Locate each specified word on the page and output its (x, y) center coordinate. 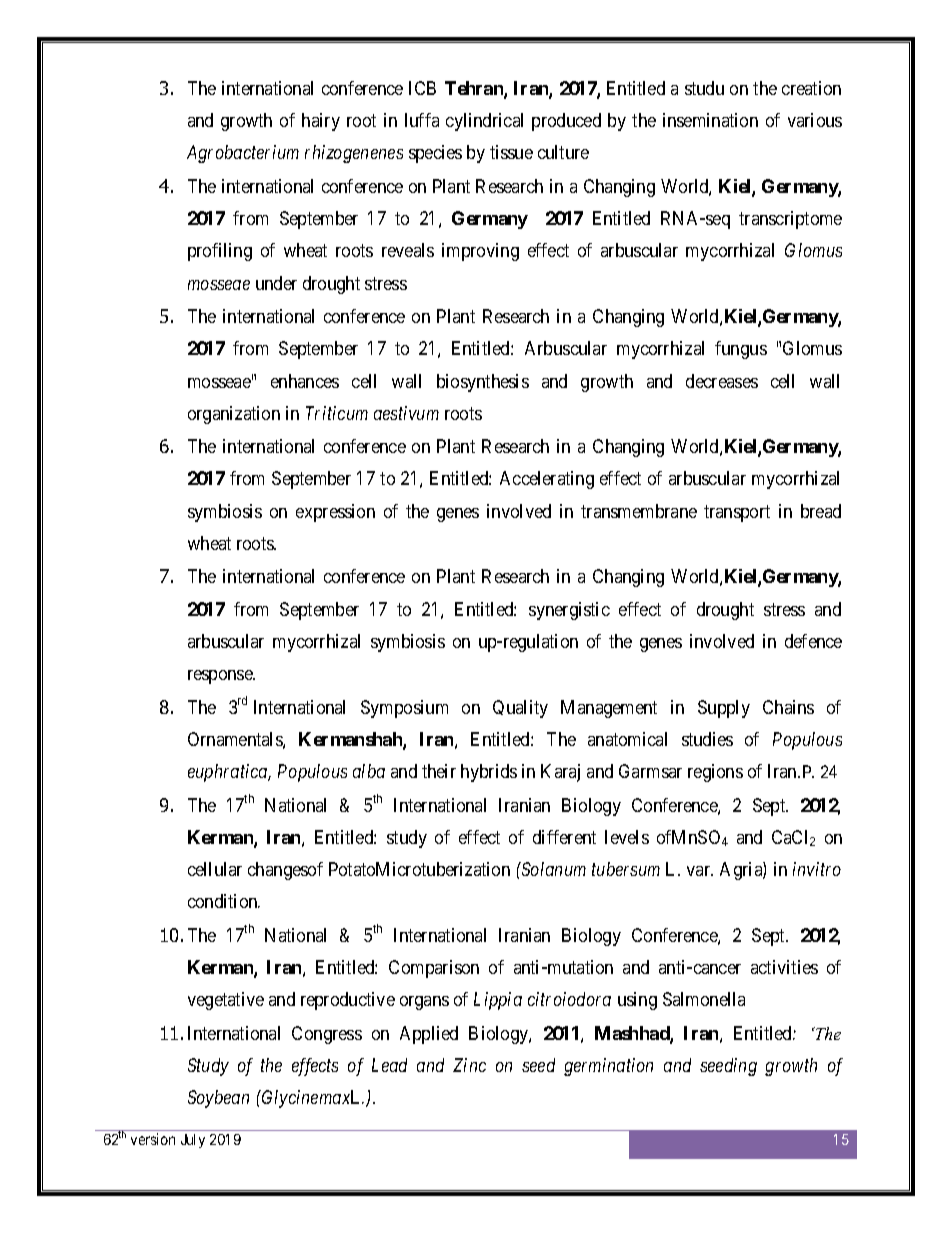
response (221, 677)
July (193, 1141)
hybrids (489, 773)
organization (234, 415)
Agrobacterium (243, 154)
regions (715, 773)
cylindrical (484, 122)
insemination (710, 120)
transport (737, 513)
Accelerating (547, 480)
